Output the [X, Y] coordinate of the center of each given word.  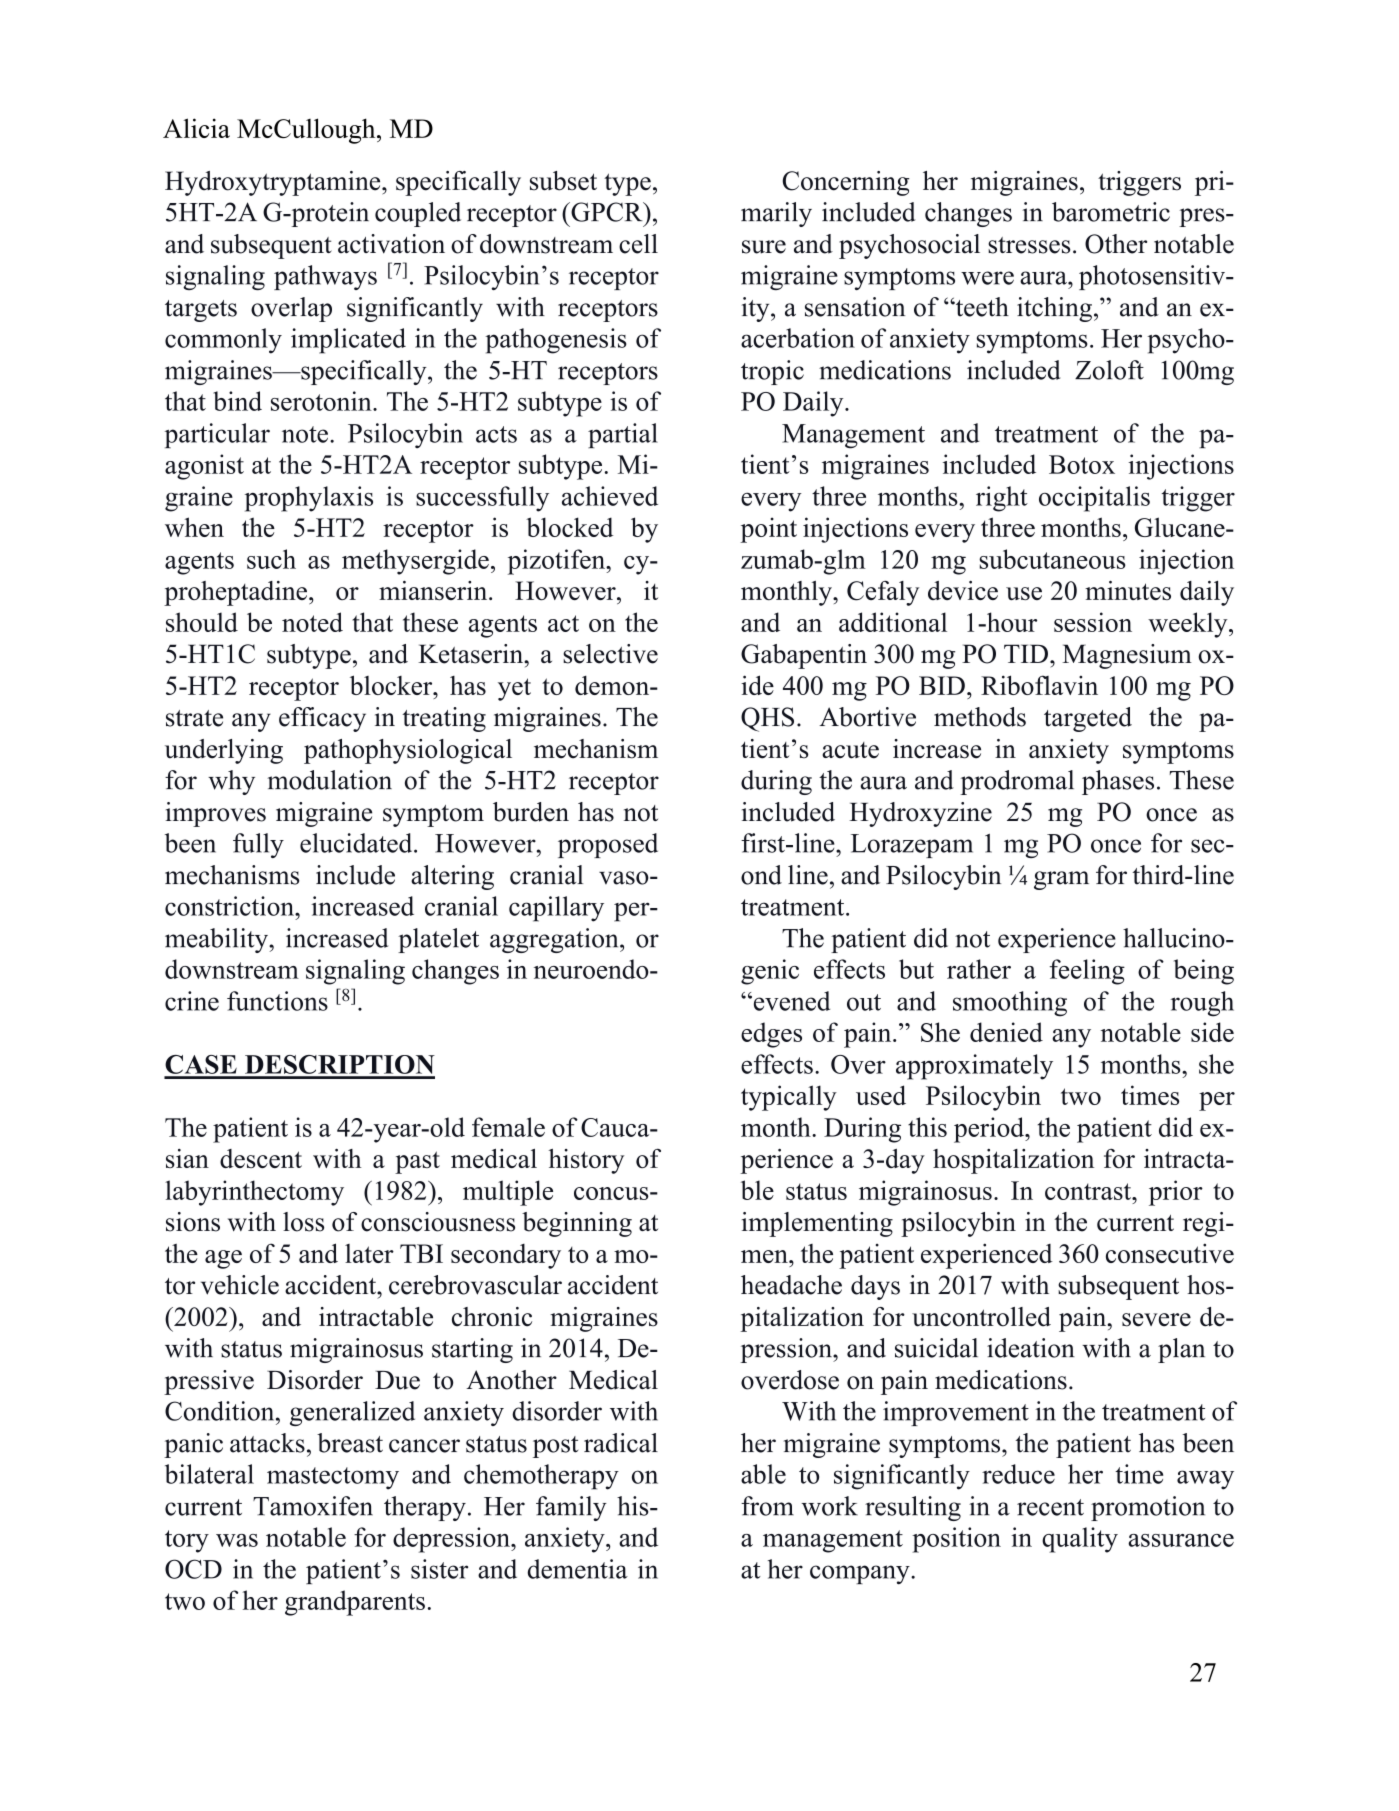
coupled [418, 214]
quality [1080, 1540]
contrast [1089, 1191]
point [768, 530]
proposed [608, 845]
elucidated [357, 843]
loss [303, 1222]
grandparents [355, 1603]
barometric [1111, 212]
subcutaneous [1052, 559]
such [271, 559]
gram [1061, 880]
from [767, 1506]
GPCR [607, 212]
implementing [817, 1224]
